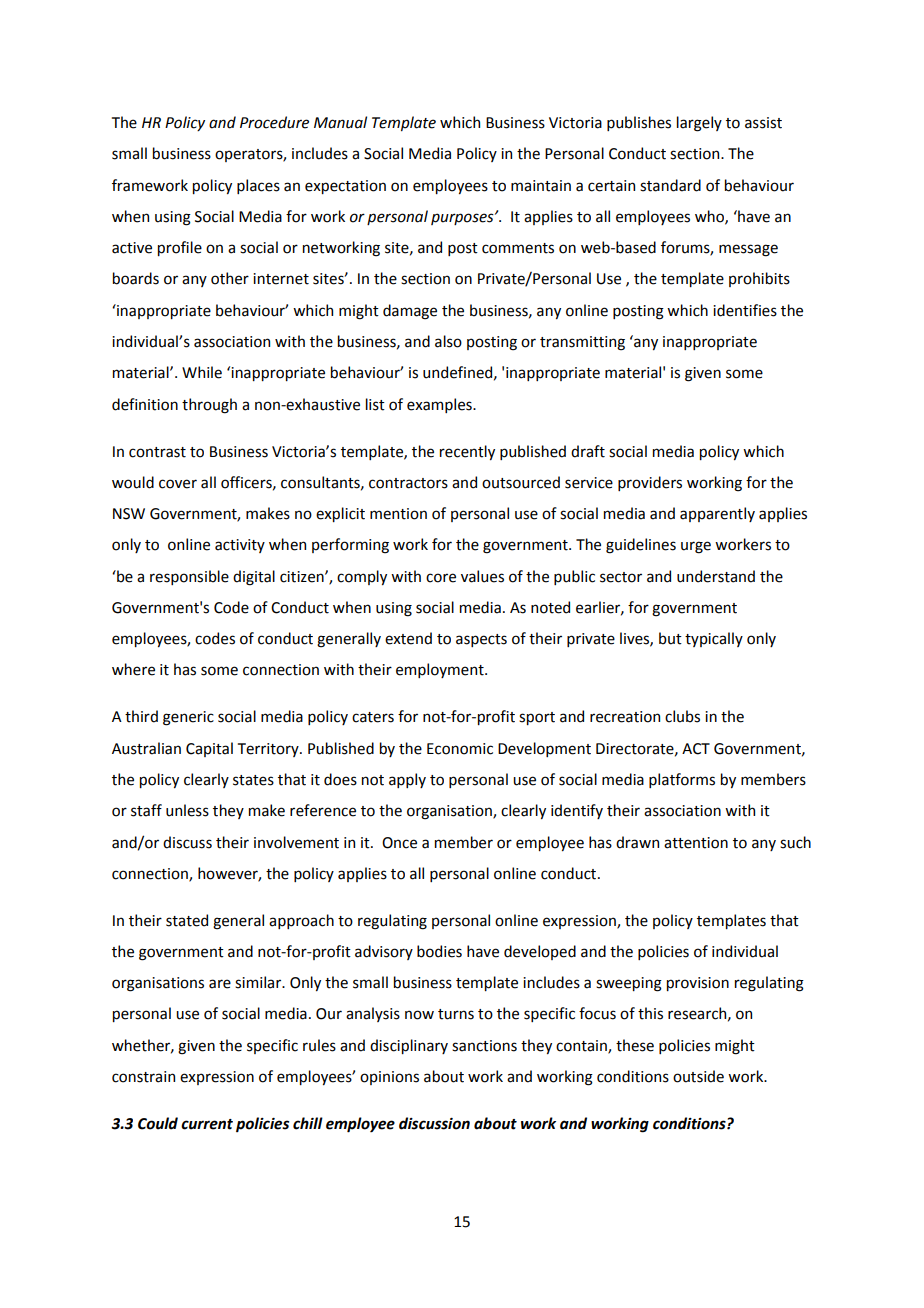  Describe the element at coordinates (463, 219) in the screenshot. I see `purposes` at that location.
